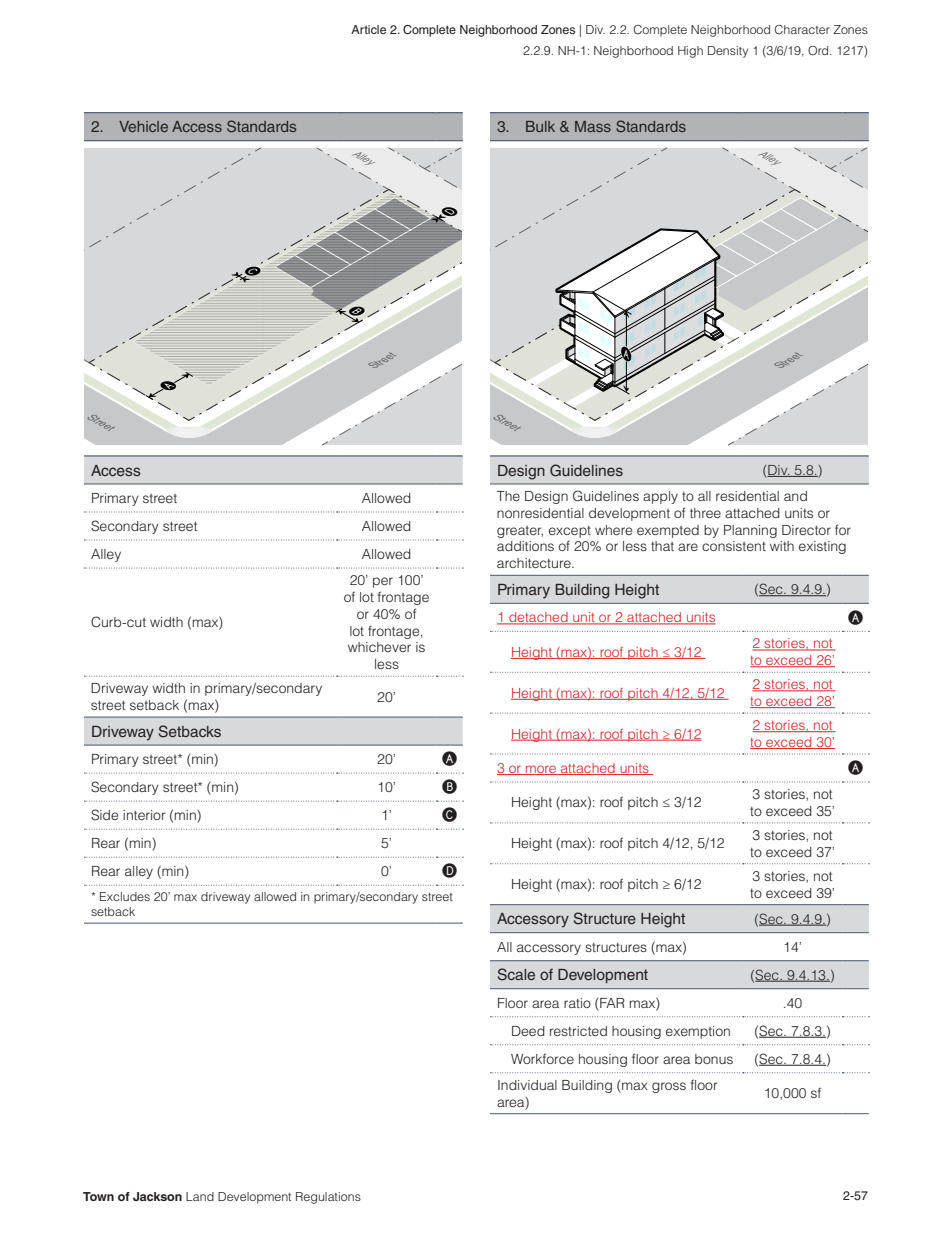 The image size is (952, 1233). I want to click on Vehicle, so click(143, 126).
